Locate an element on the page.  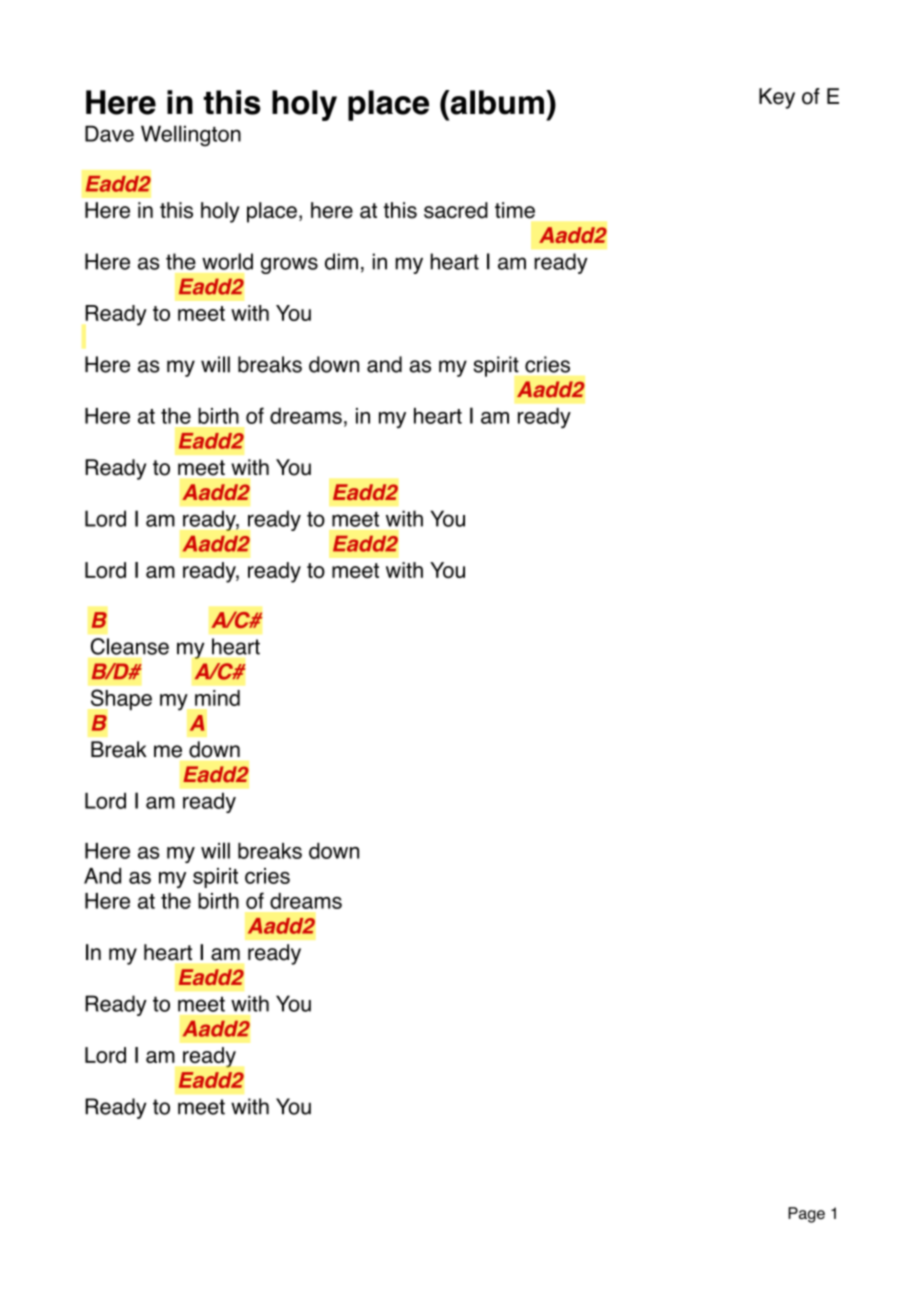
time is located at coordinates (515, 210).
